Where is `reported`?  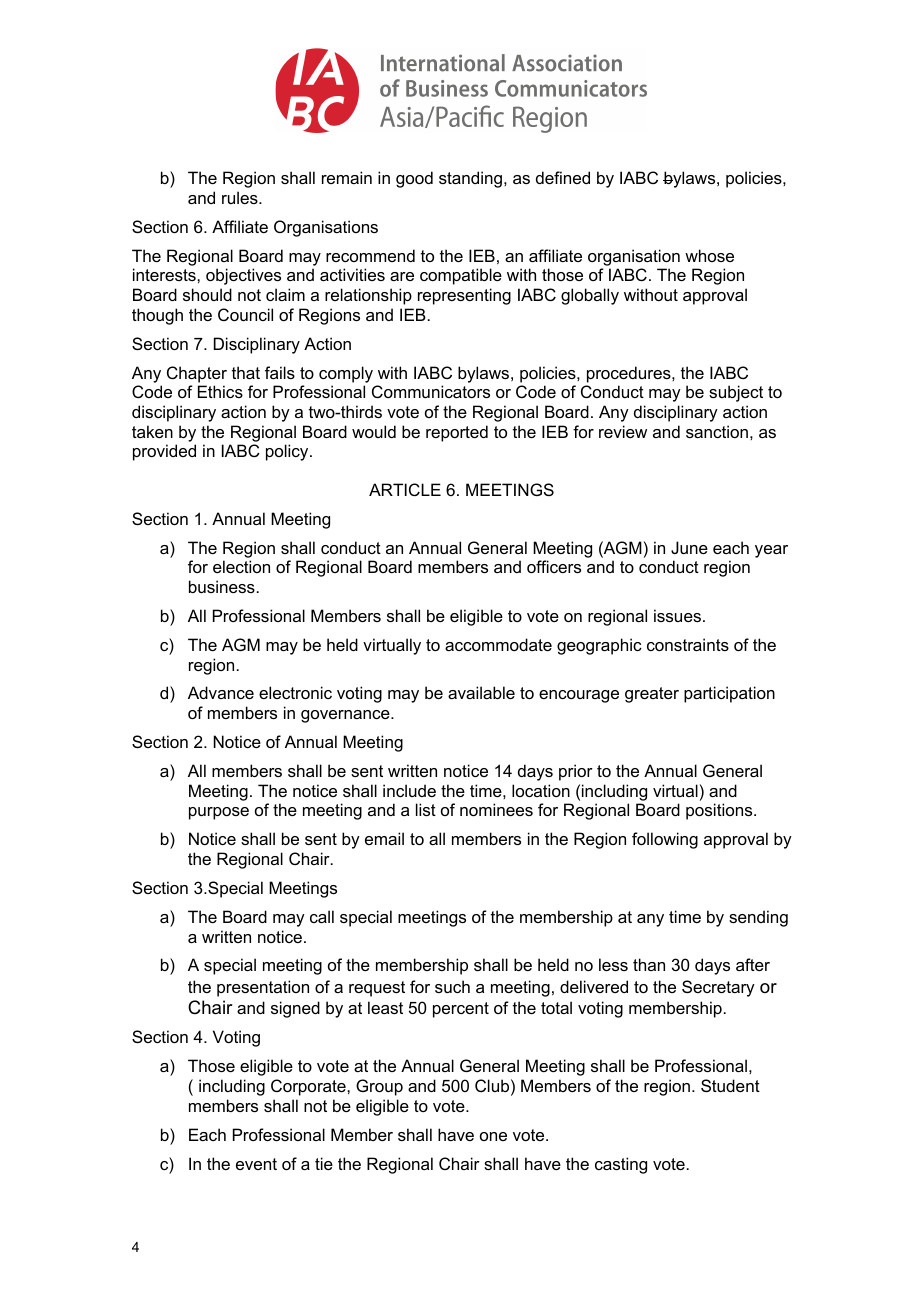 reported is located at coordinates (457, 433).
